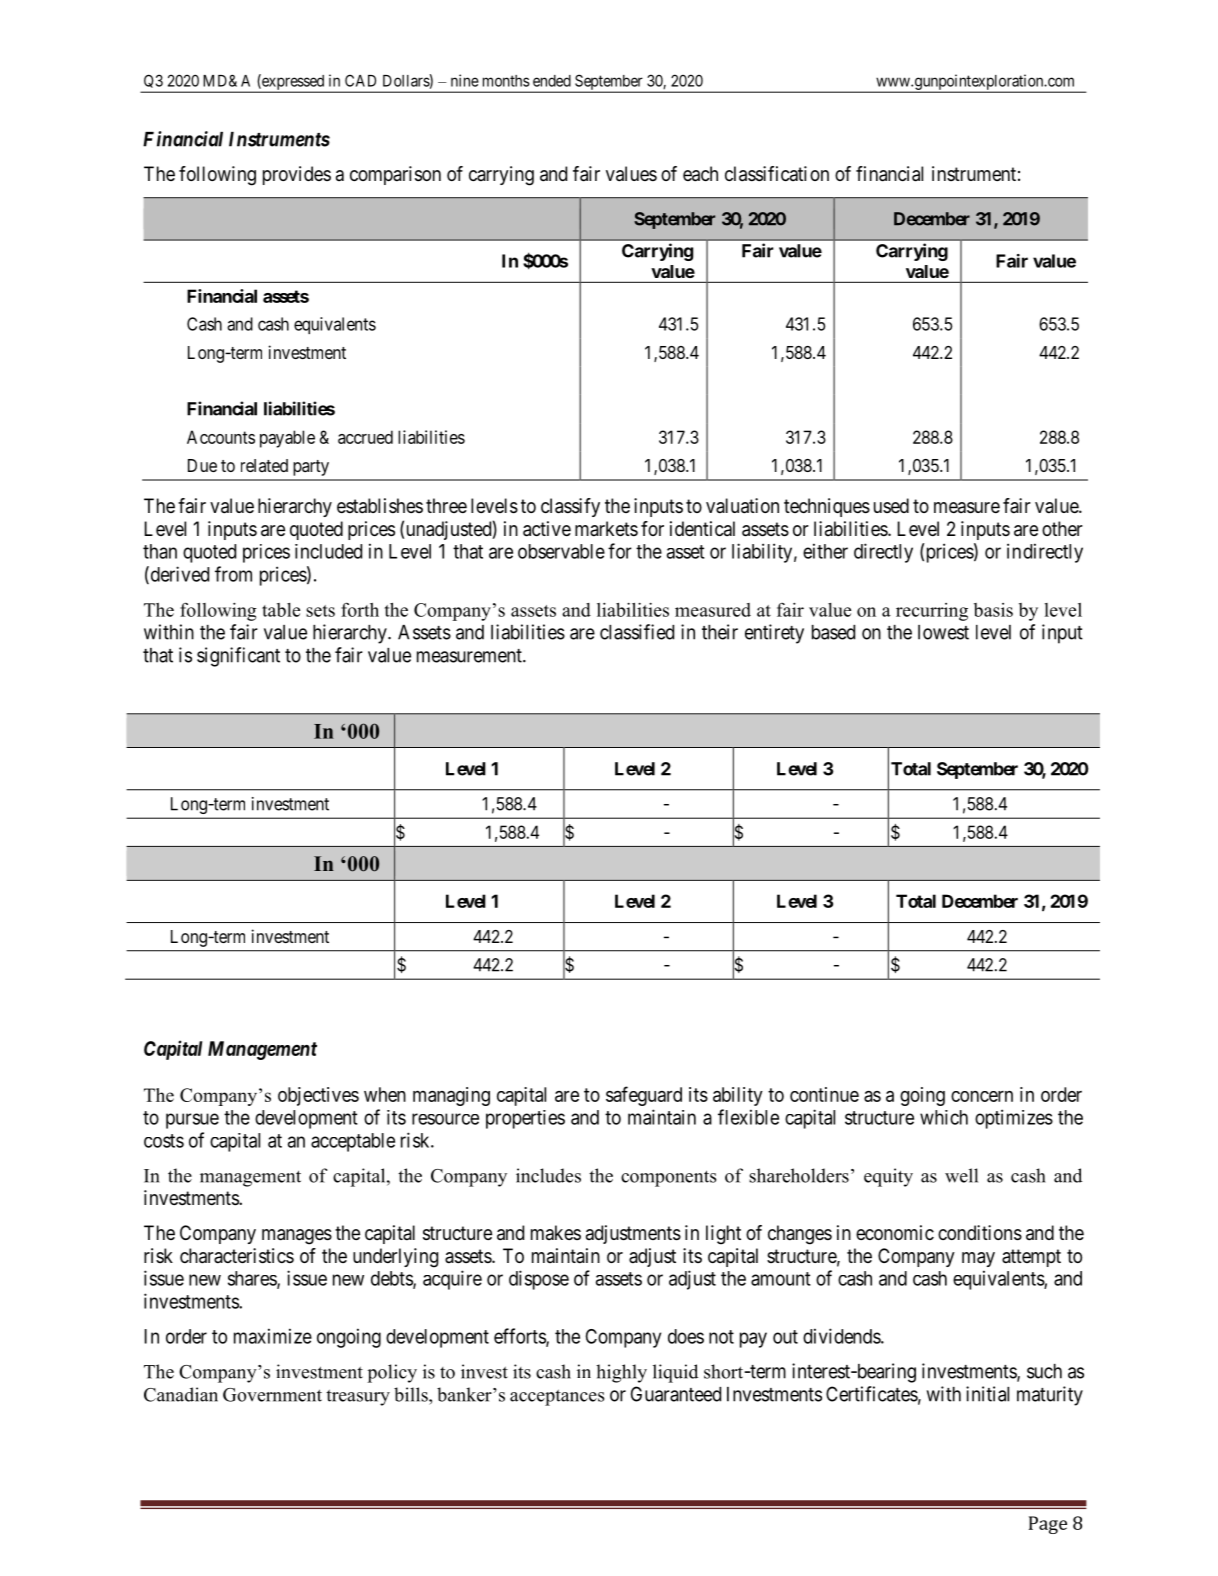 Image resolution: width=1218 pixels, height=1576 pixels. Describe the element at coordinates (272, 1395) in the page. I see `Government` at that location.
